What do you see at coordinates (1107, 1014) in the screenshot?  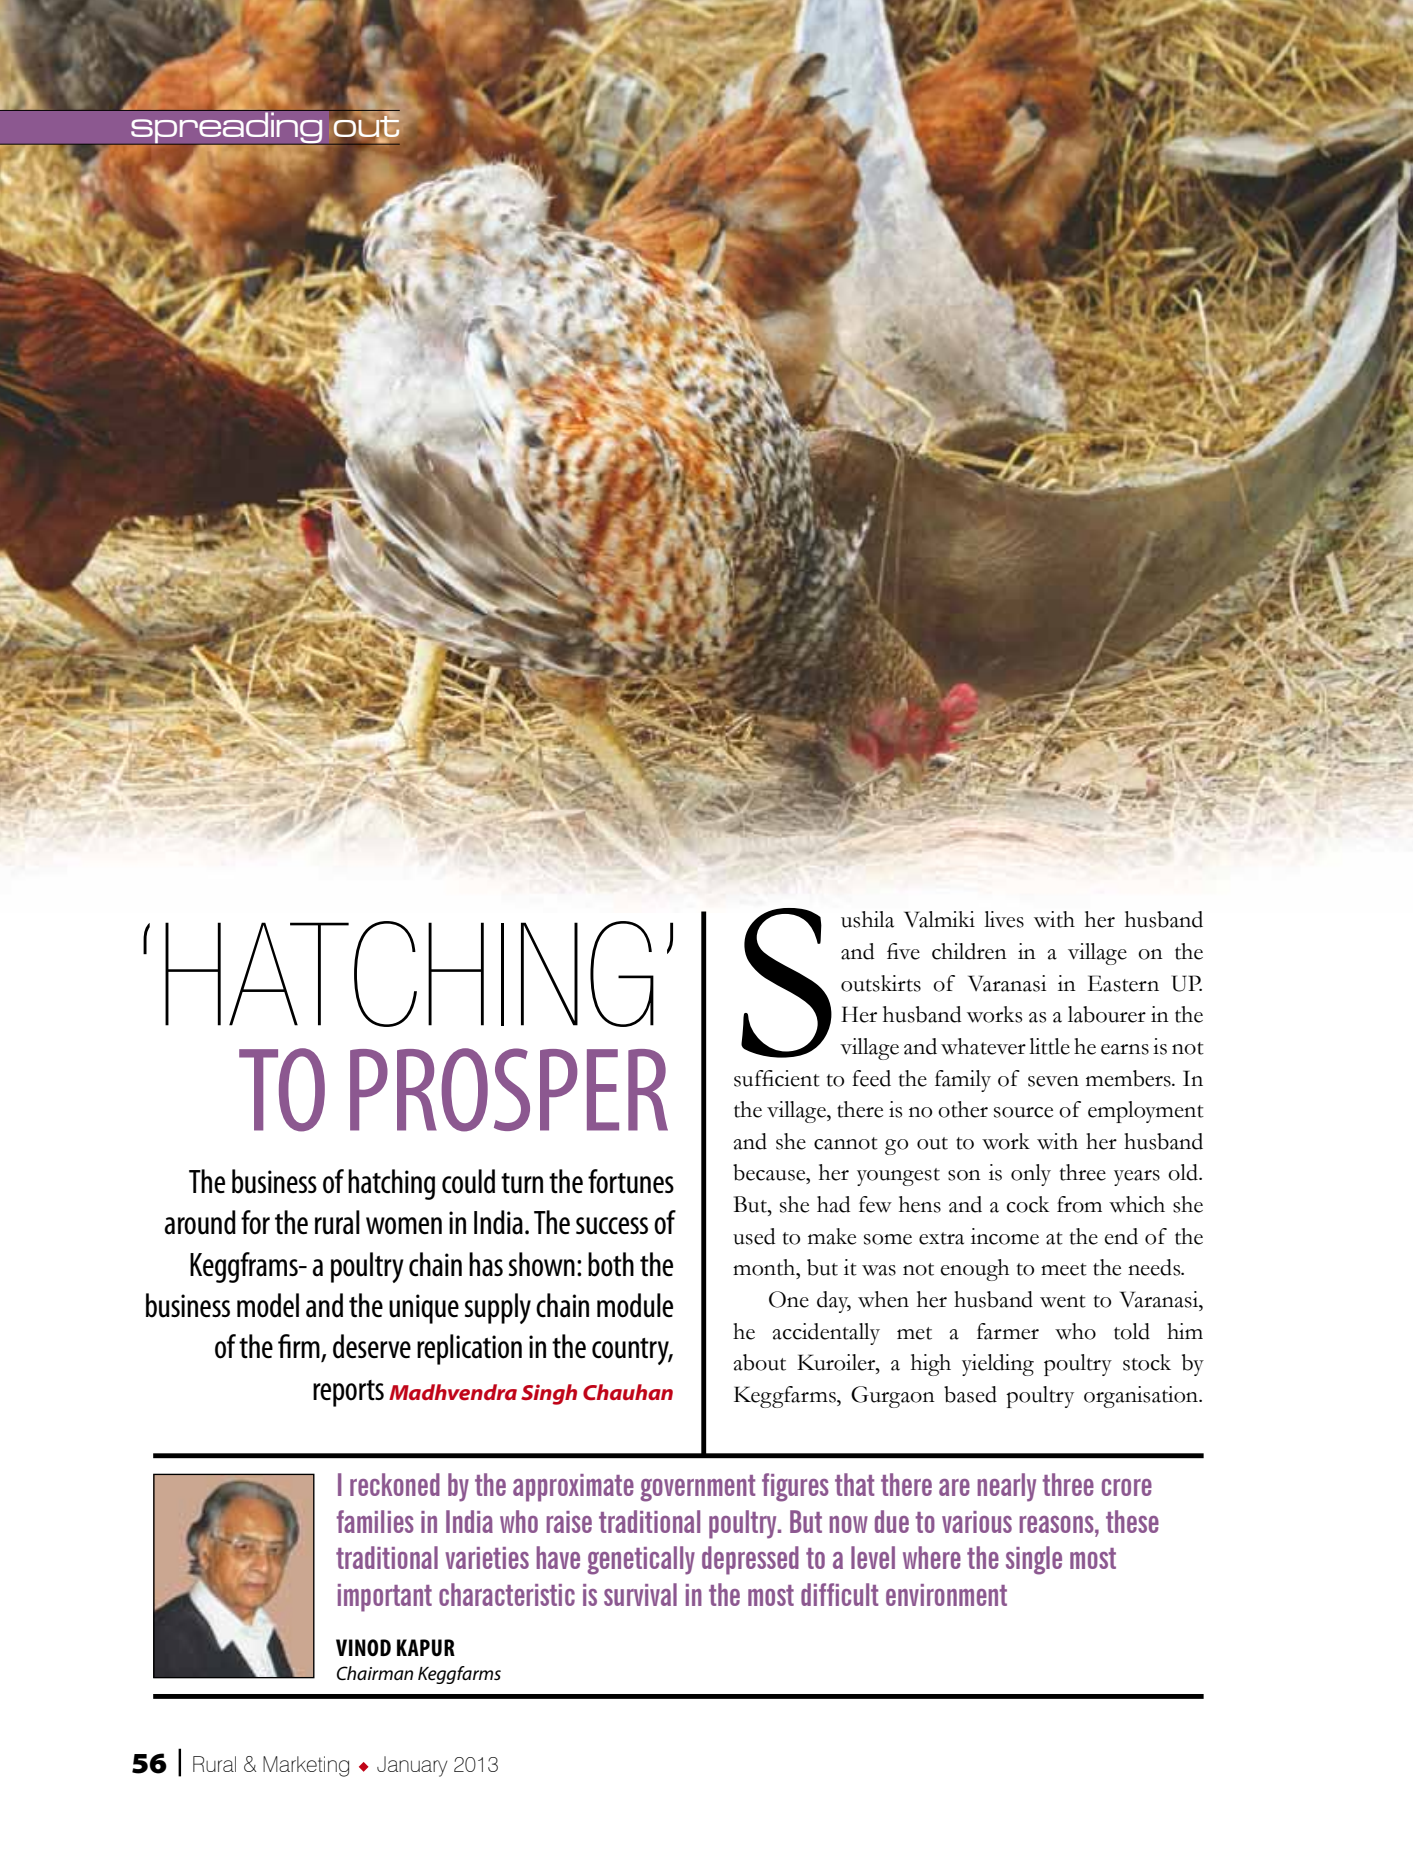 I see `labourer` at bounding box center [1107, 1014].
